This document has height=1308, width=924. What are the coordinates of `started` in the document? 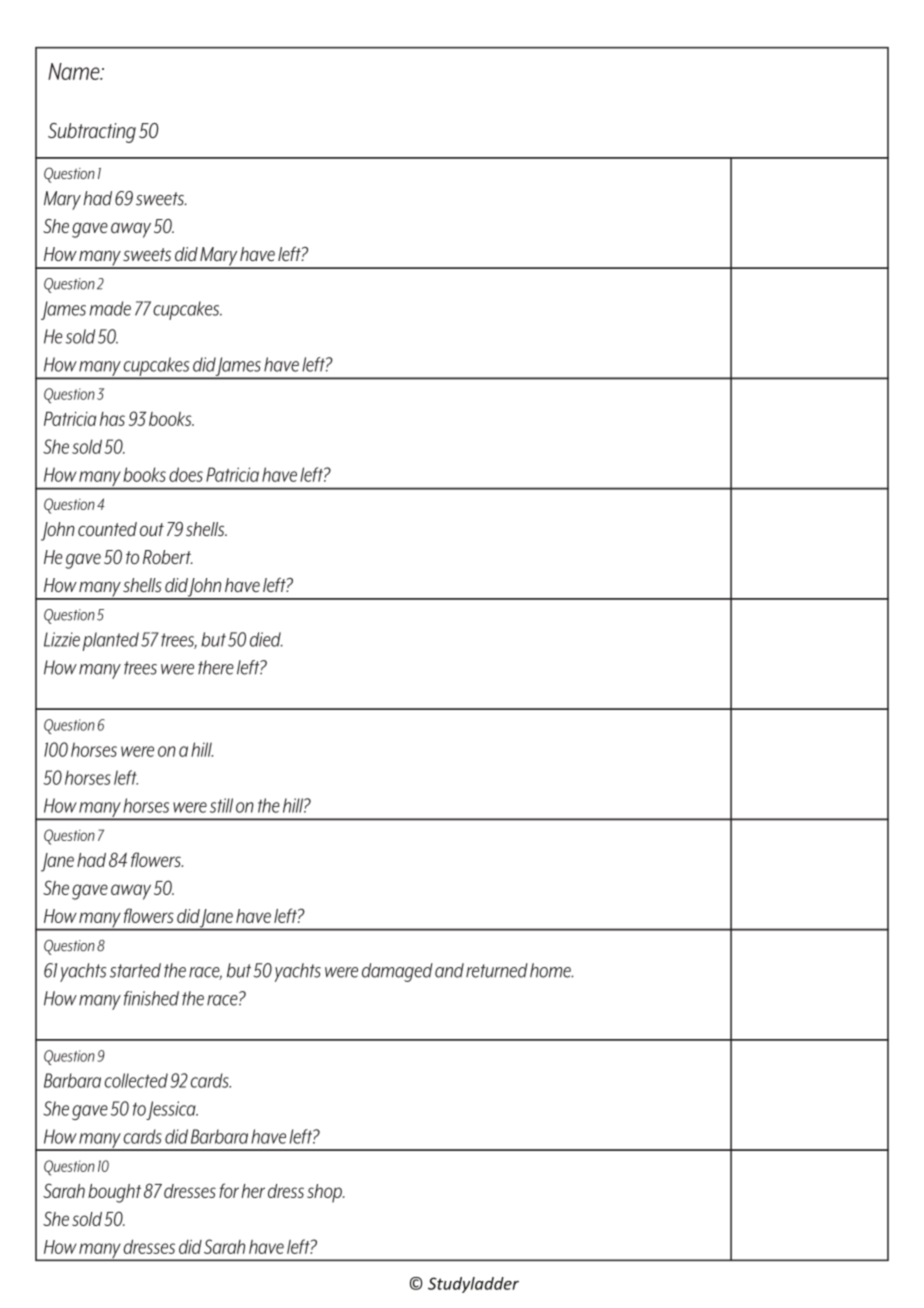 It's located at (135, 970).
